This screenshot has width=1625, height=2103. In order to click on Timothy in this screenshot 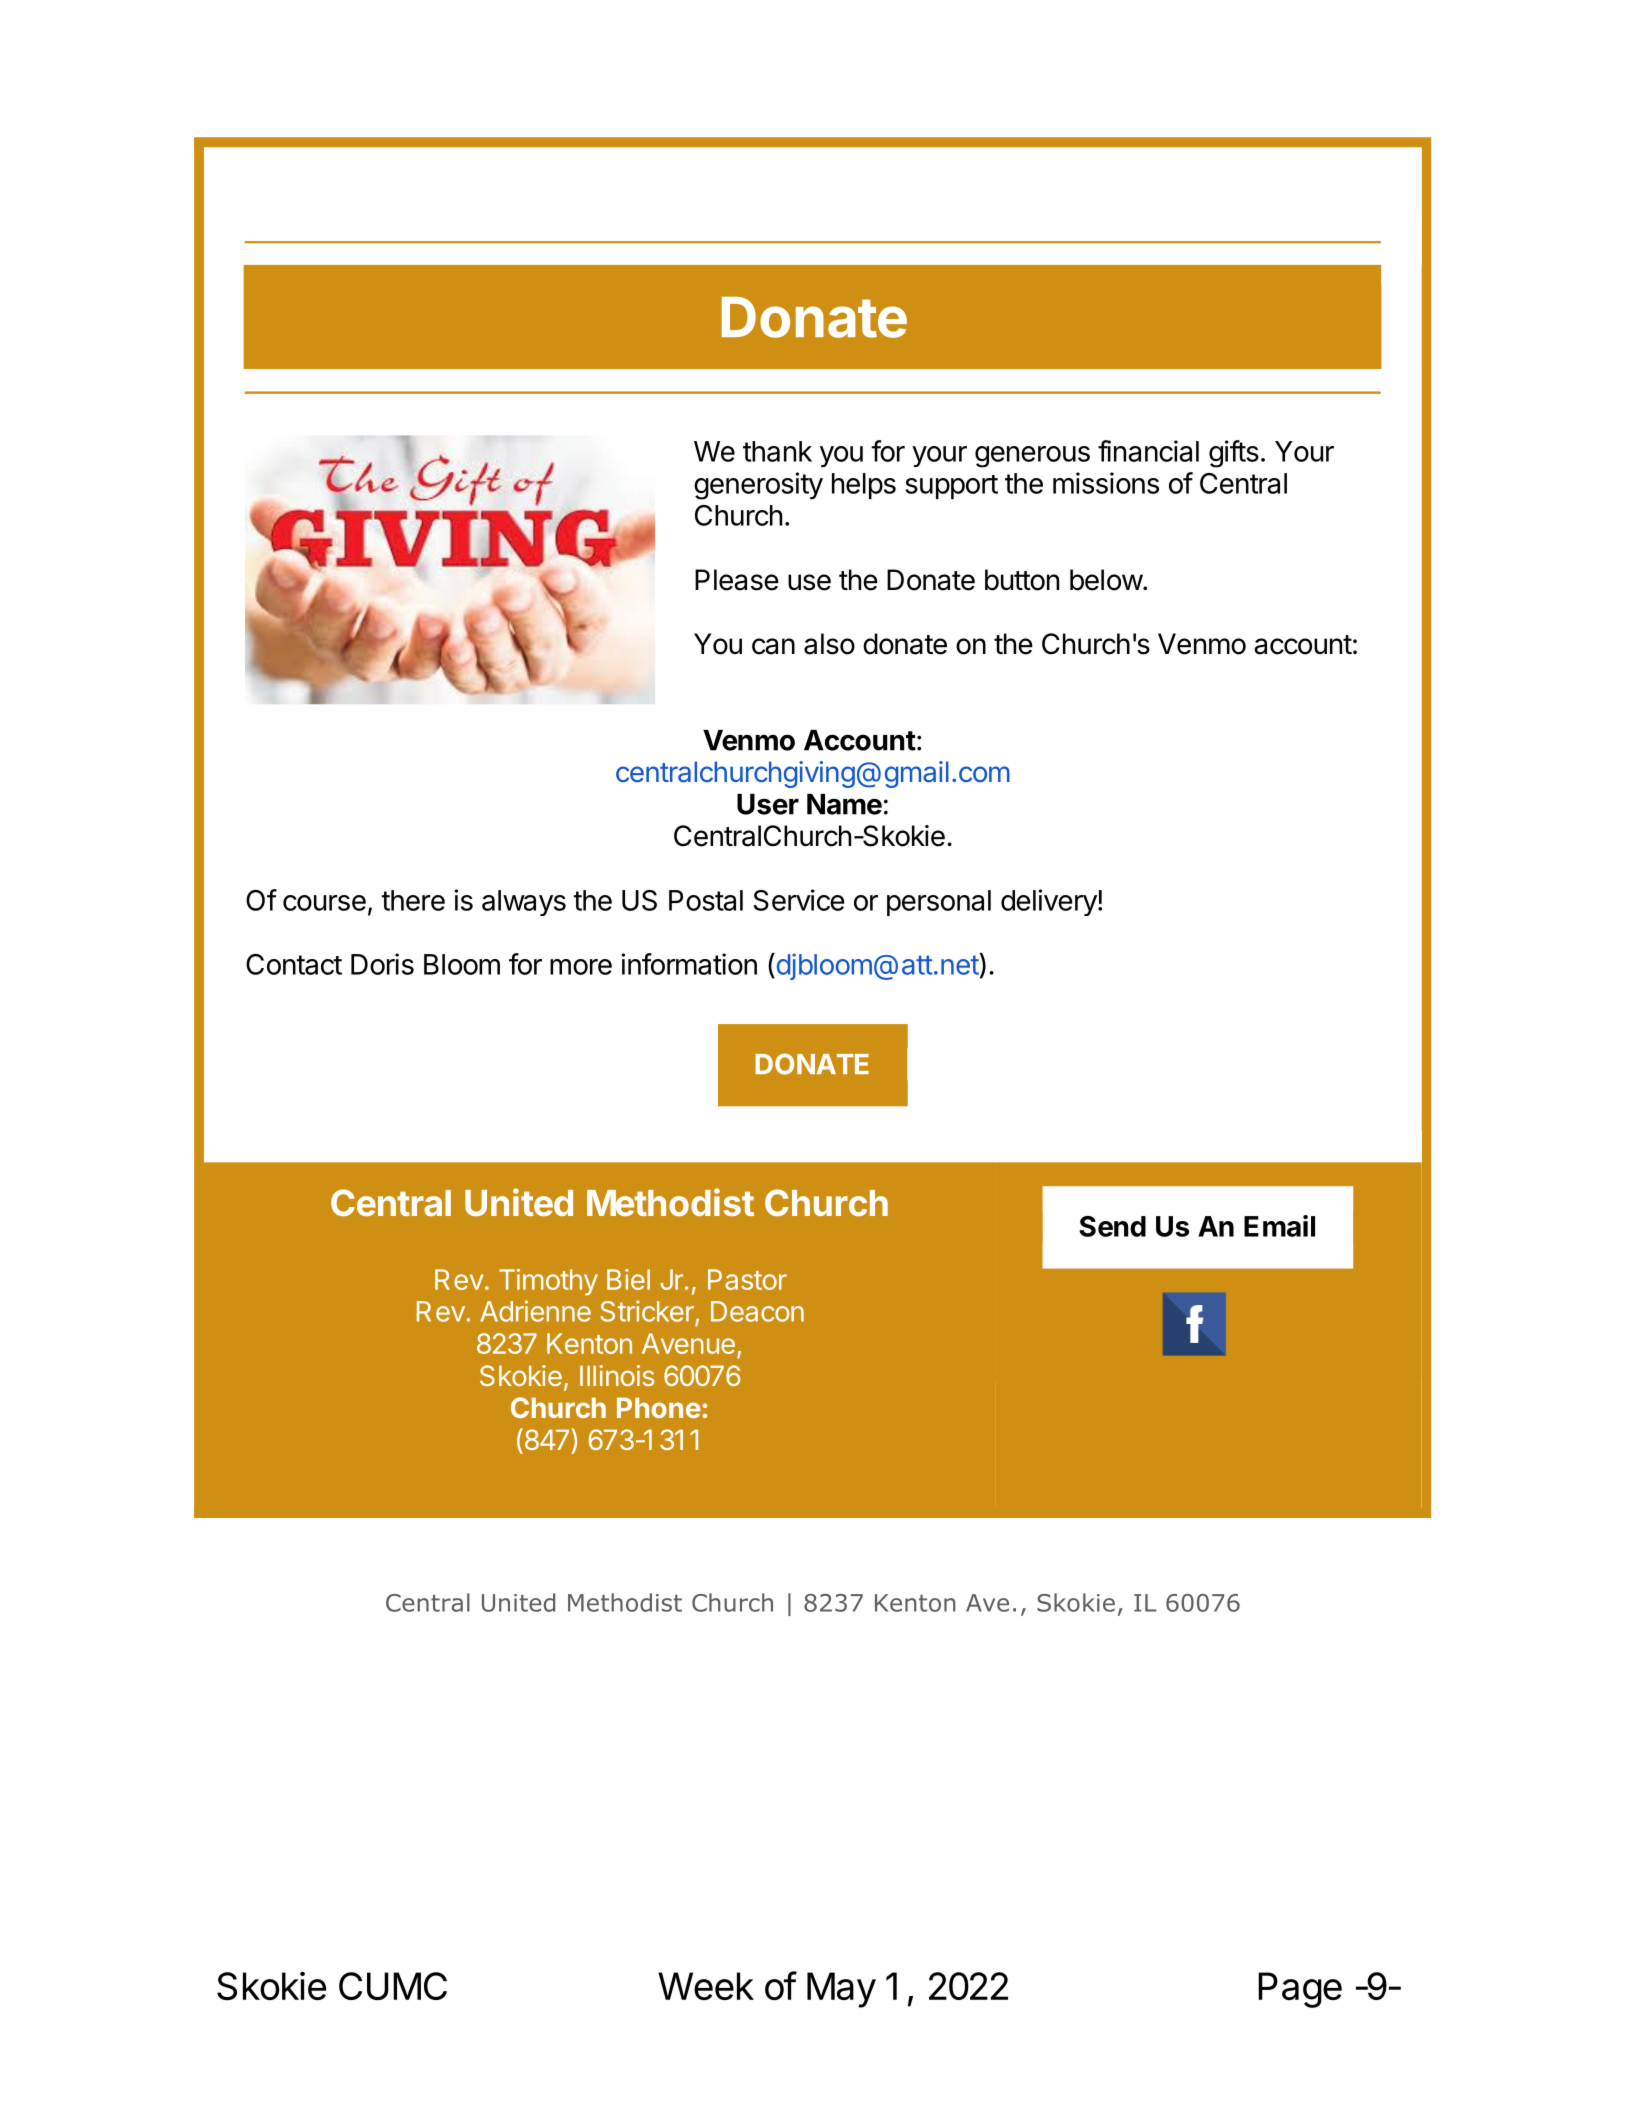, I will do `click(548, 1282)`.
